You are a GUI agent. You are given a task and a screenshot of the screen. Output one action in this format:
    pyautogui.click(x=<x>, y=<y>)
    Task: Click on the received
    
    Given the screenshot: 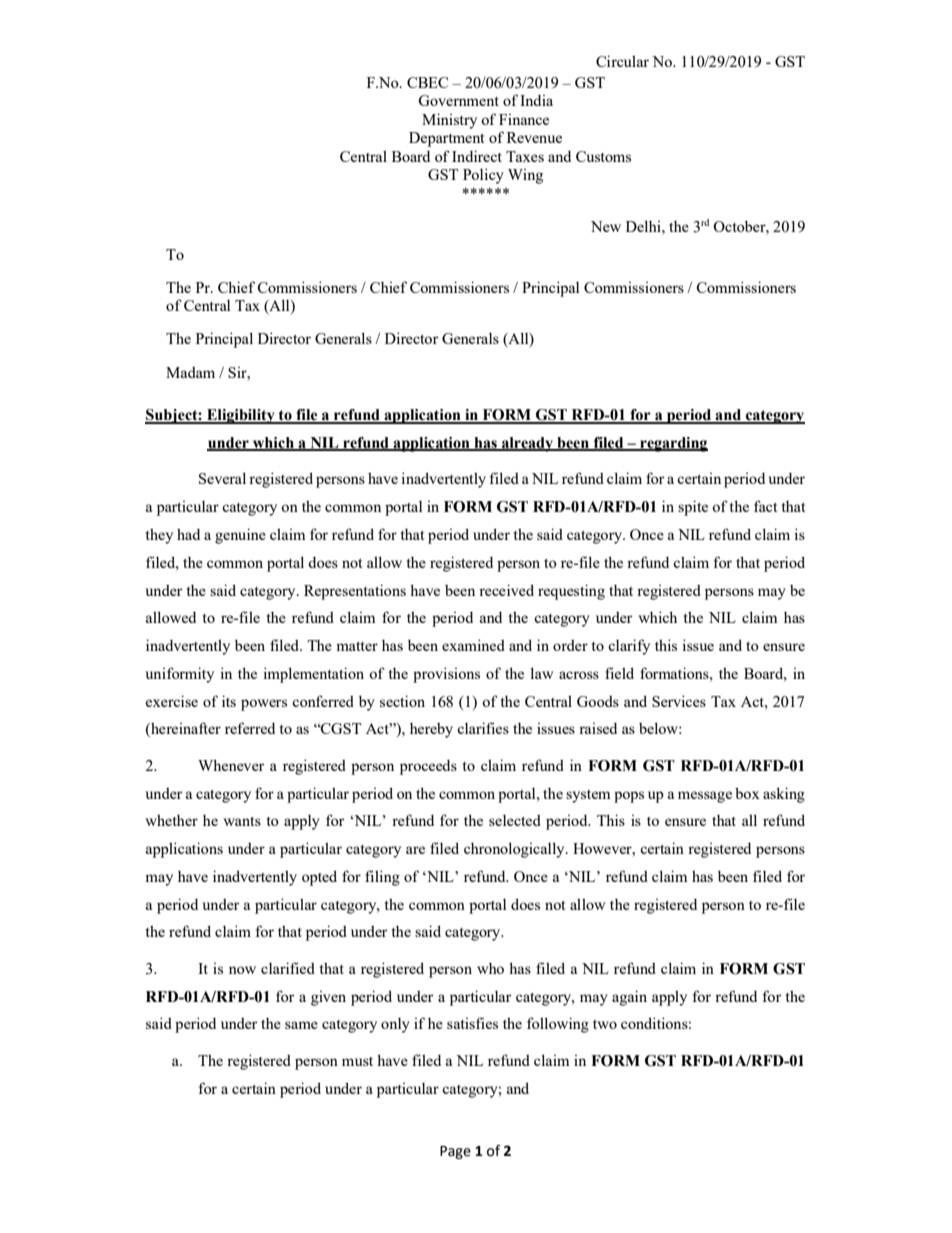 What is the action you would take?
    pyautogui.click(x=506, y=590)
